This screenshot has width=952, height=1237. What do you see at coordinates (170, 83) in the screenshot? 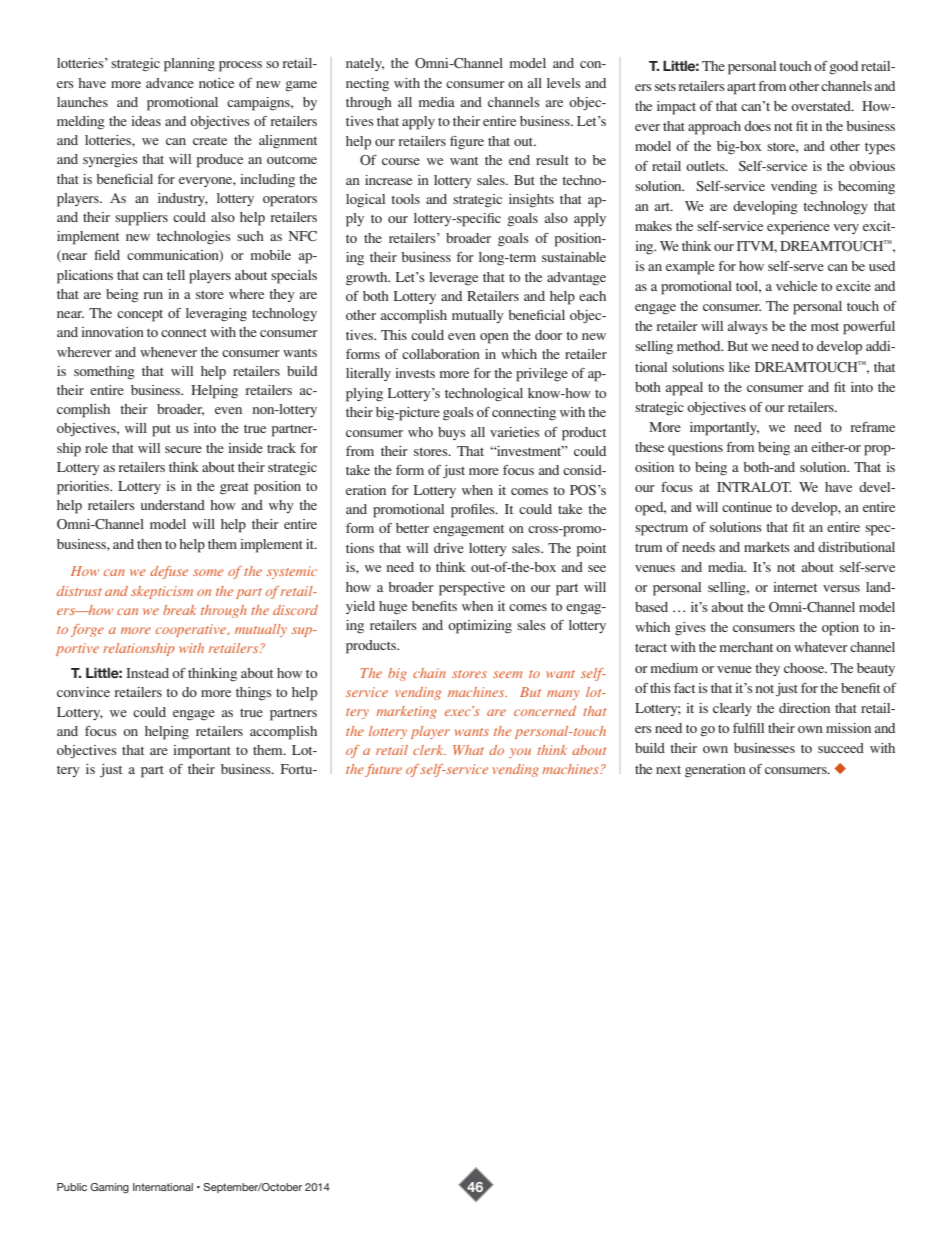
I see `advance` at bounding box center [170, 83].
